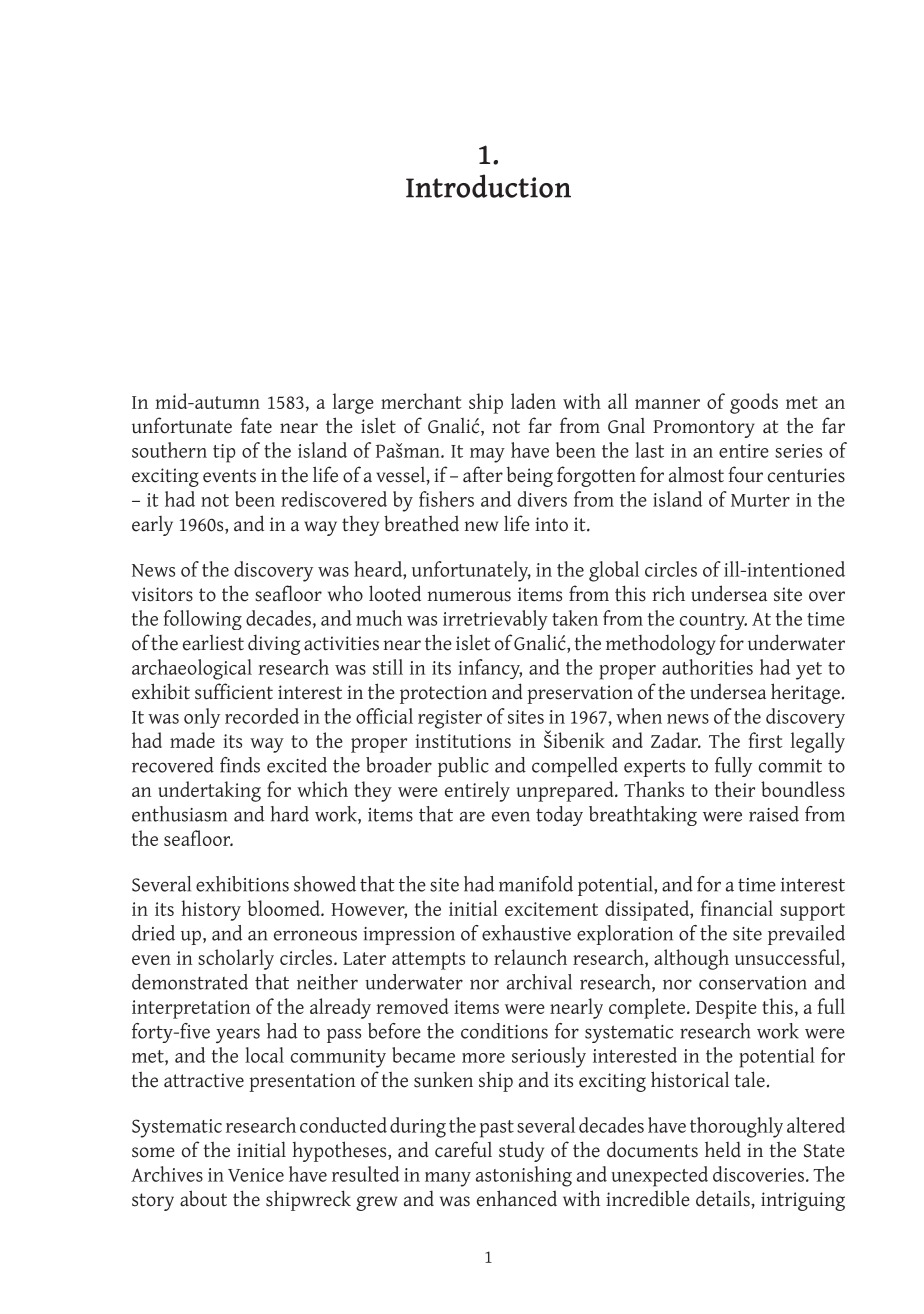  I want to click on fate, so click(256, 425).
